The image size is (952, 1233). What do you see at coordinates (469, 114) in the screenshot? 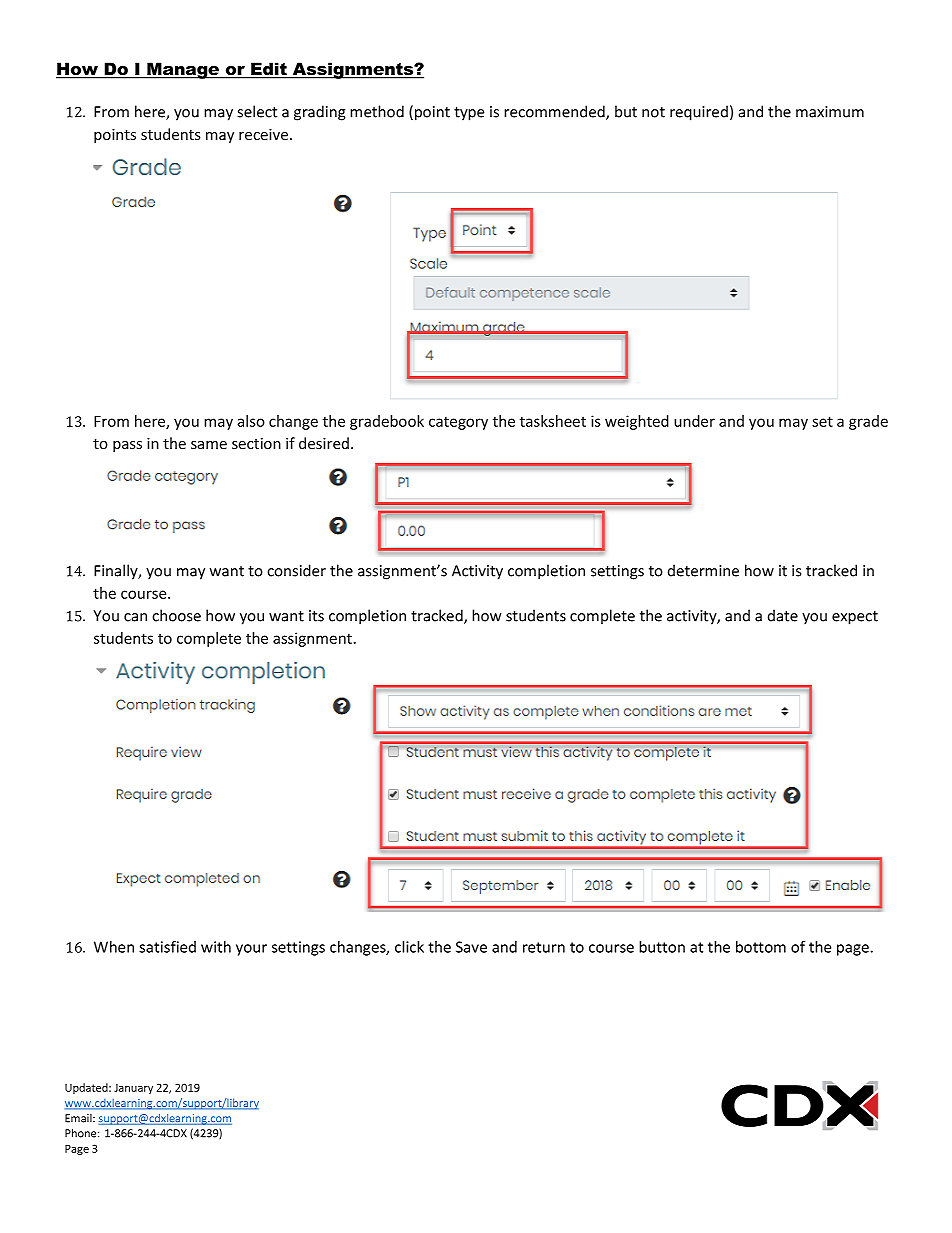
I see `type` at bounding box center [469, 114].
